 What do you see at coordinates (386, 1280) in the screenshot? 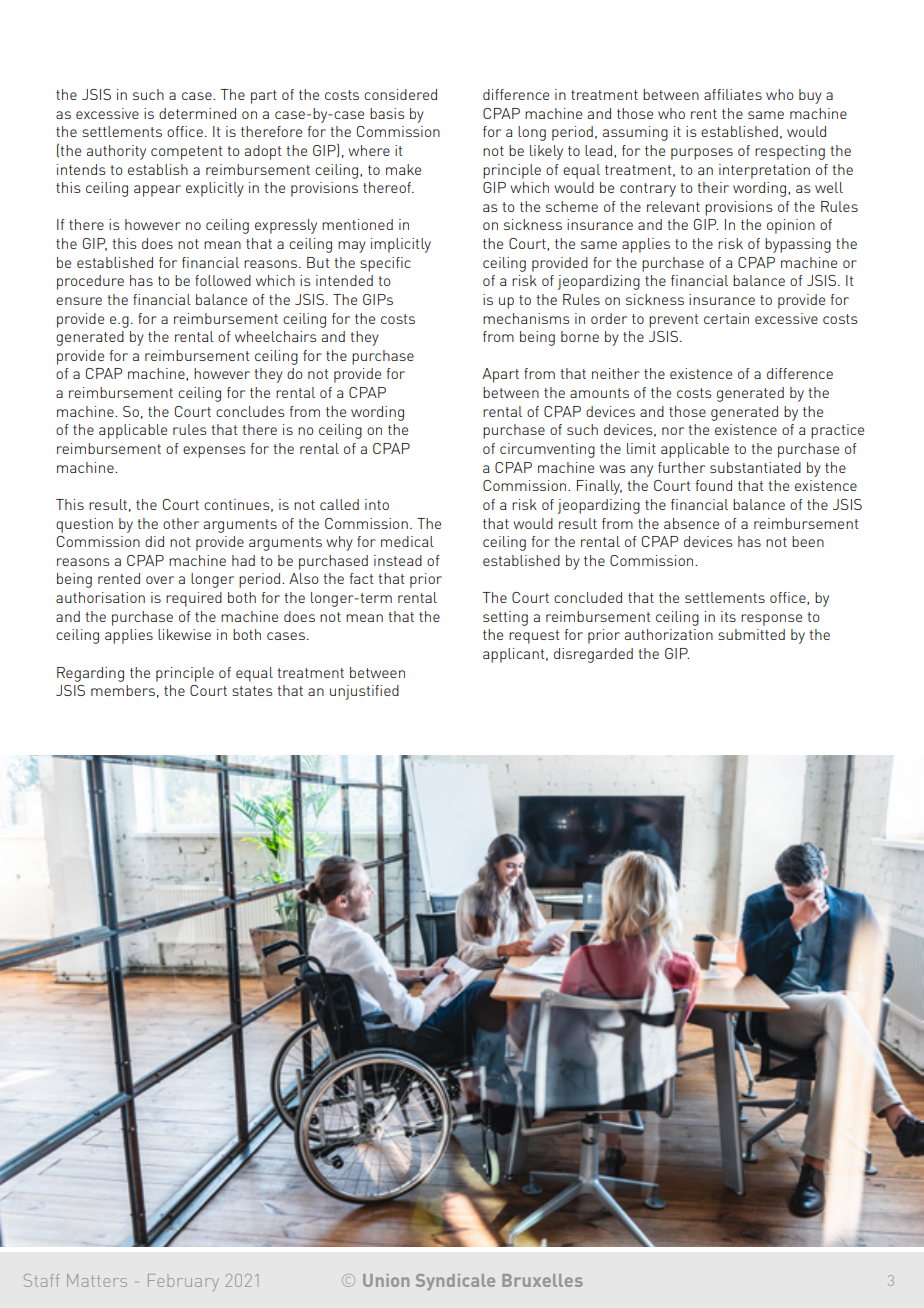
I see `Union` at bounding box center [386, 1280].
